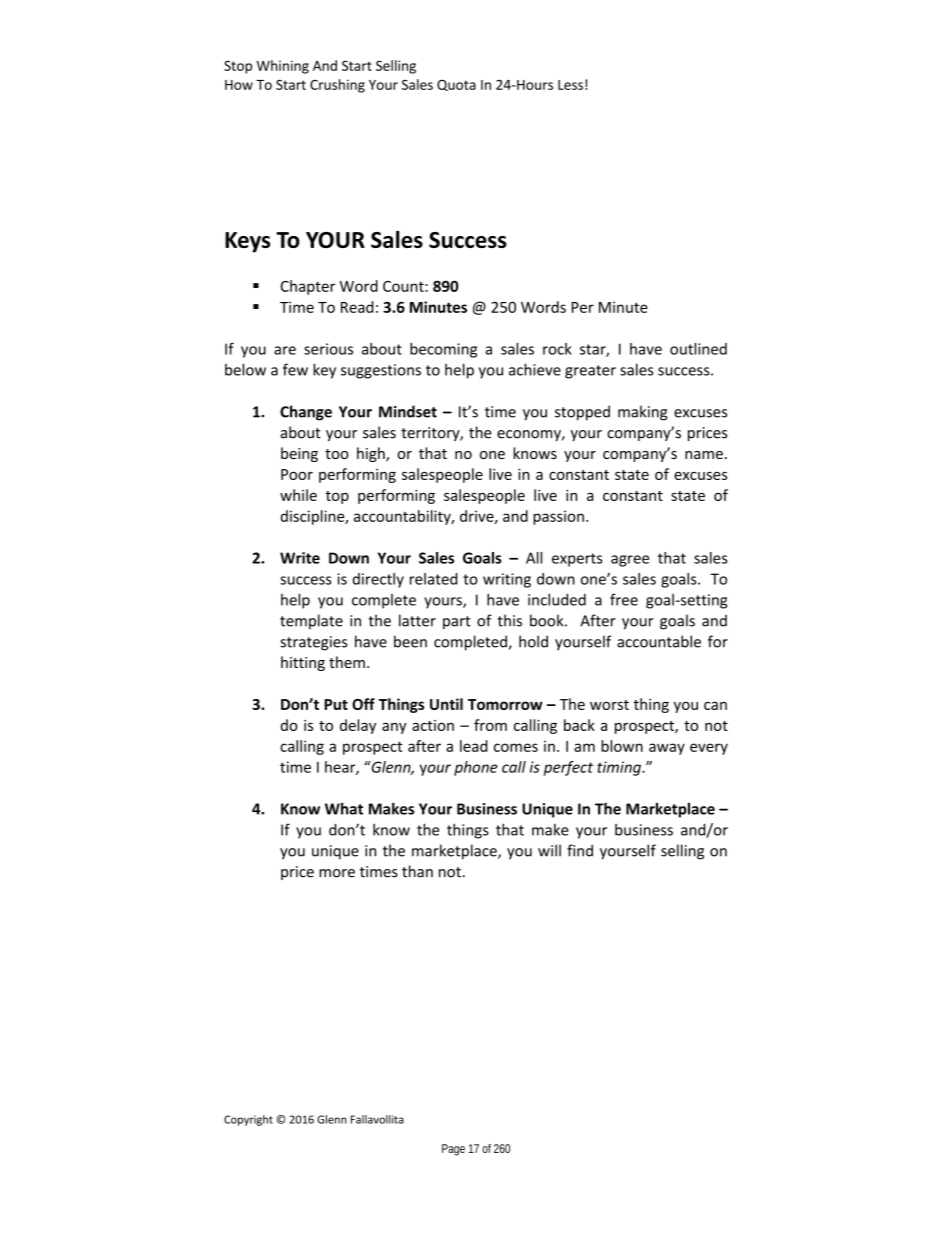 Image resolution: width=952 pixels, height=1233 pixels. I want to click on part, so click(457, 623).
